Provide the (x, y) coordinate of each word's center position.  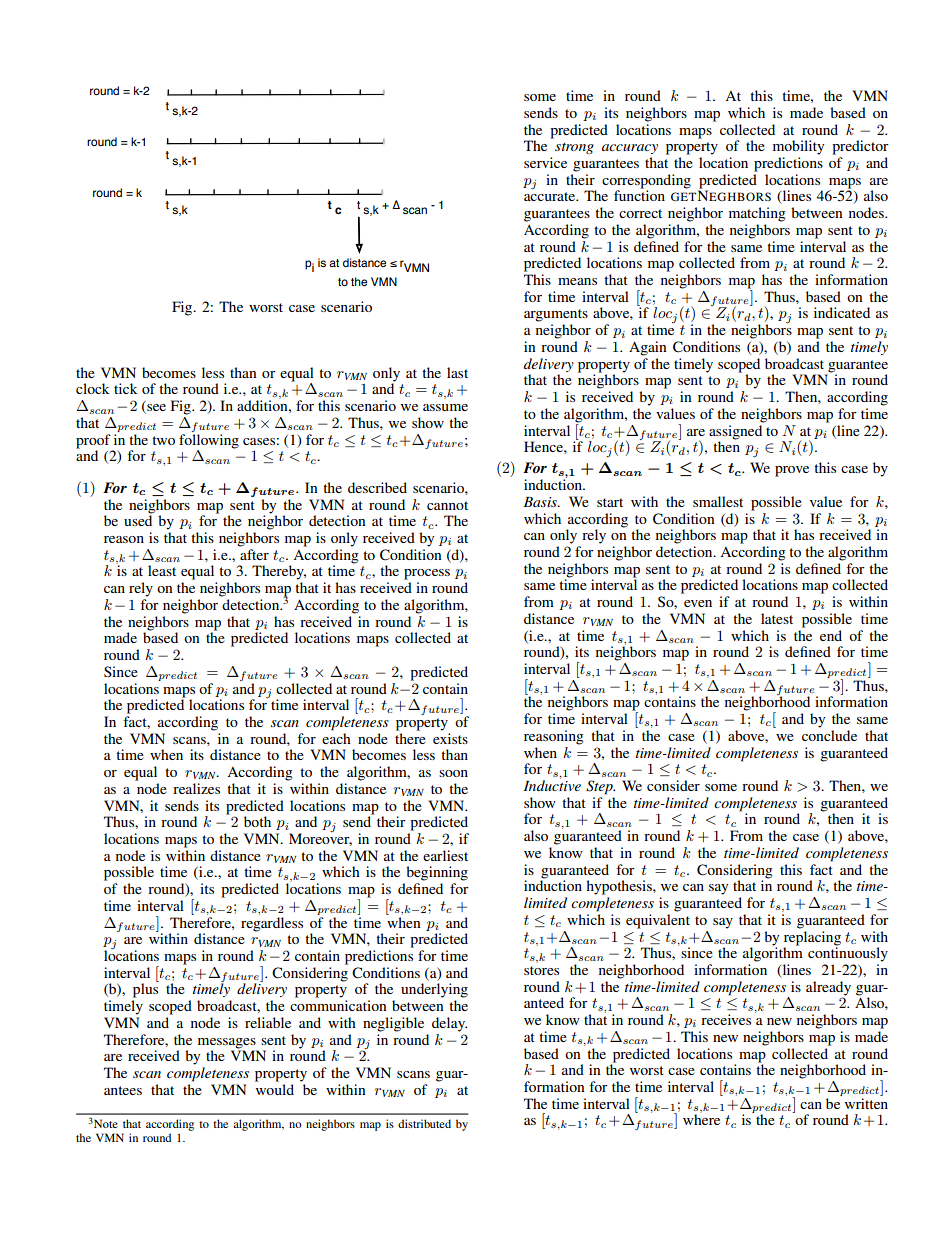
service (545, 162)
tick (126, 388)
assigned (736, 431)
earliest (445, 855)
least (162, 570)
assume (445, 407)
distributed (424, 1123)
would (275, 1089)
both (257, 821)
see (155, 409)
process (427, 574)
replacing (812, 937)
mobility (798, 147)
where (701, 1118)
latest (777, 618)
